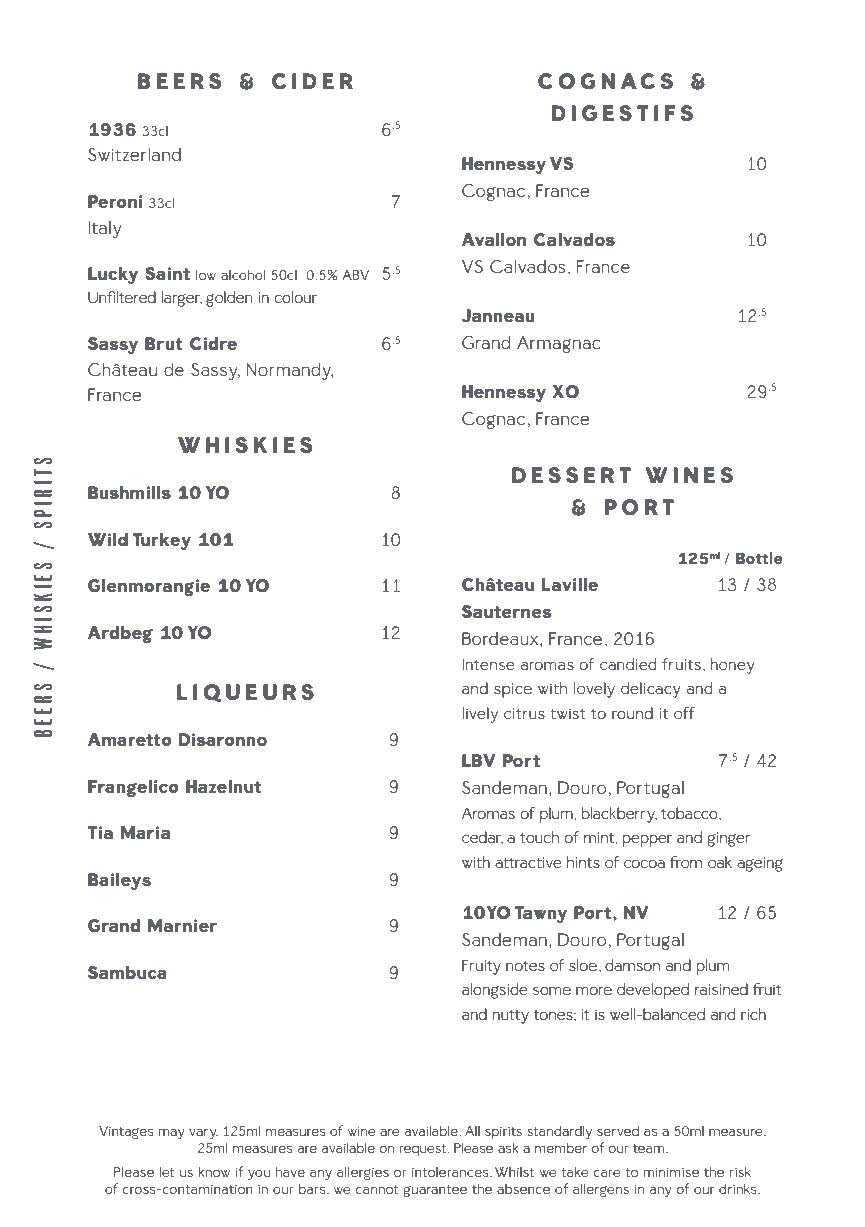  I want to click on LIQUEURS, so click(245, 693).
